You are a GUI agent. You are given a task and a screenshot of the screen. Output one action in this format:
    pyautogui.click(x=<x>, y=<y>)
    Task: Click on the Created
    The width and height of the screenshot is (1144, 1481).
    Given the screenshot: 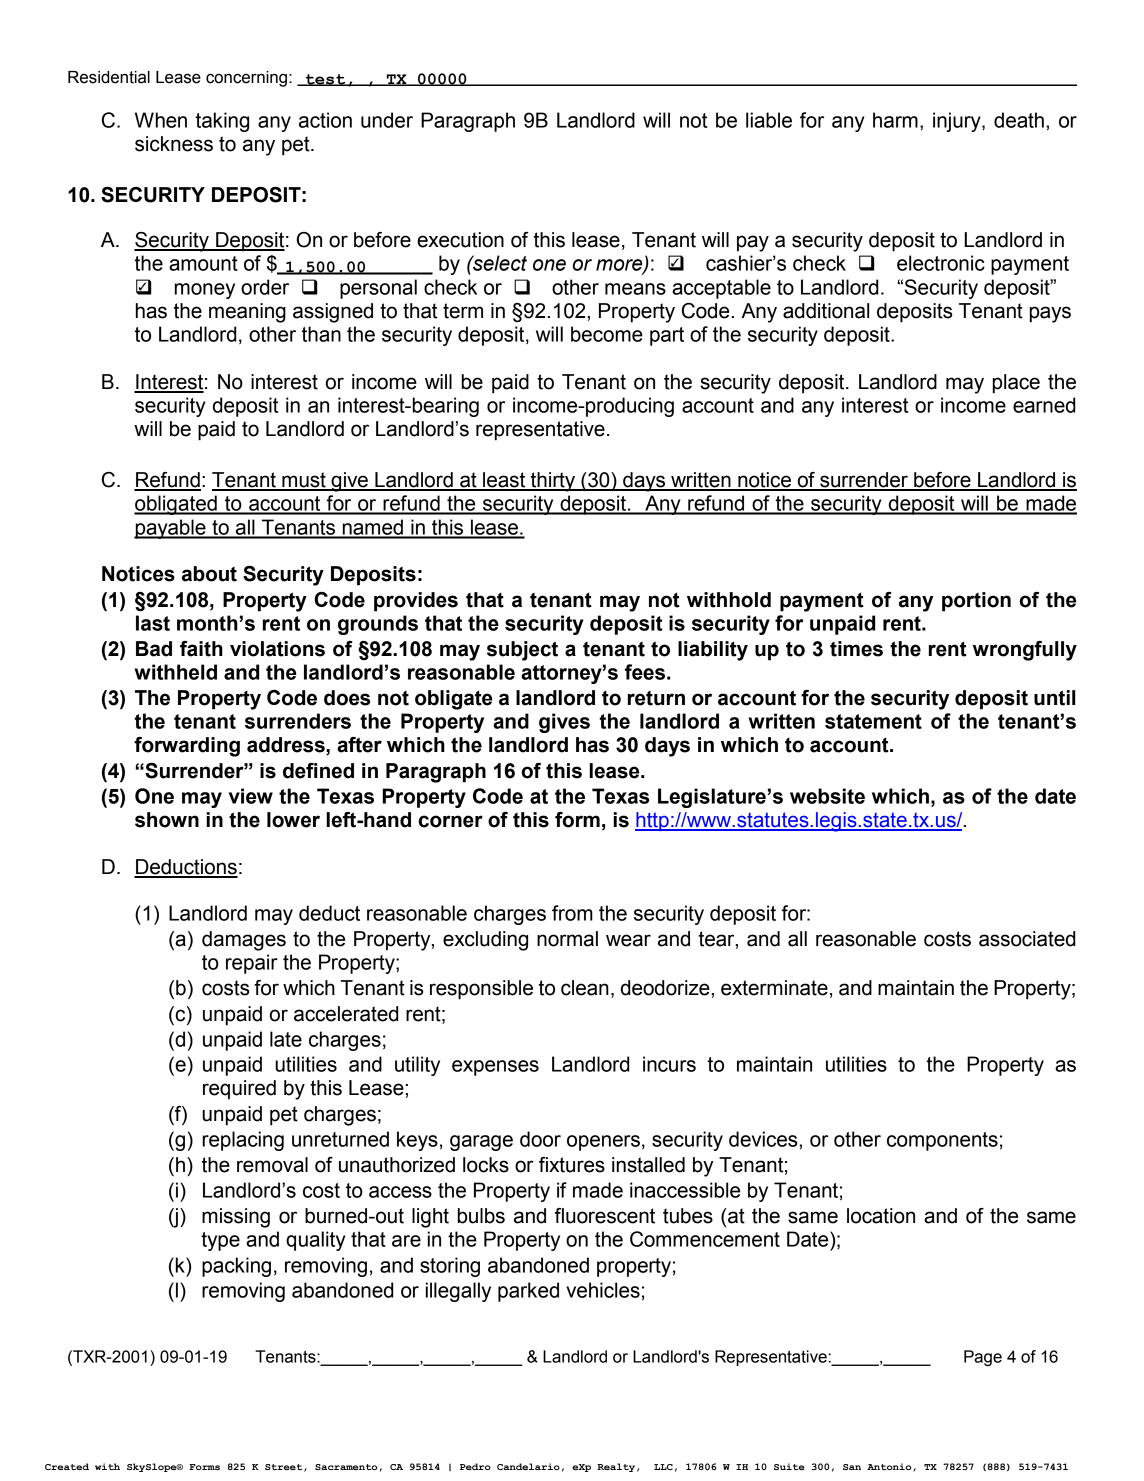 What is the action you would take?
    pyautogui.click(x=67, y=1466)
